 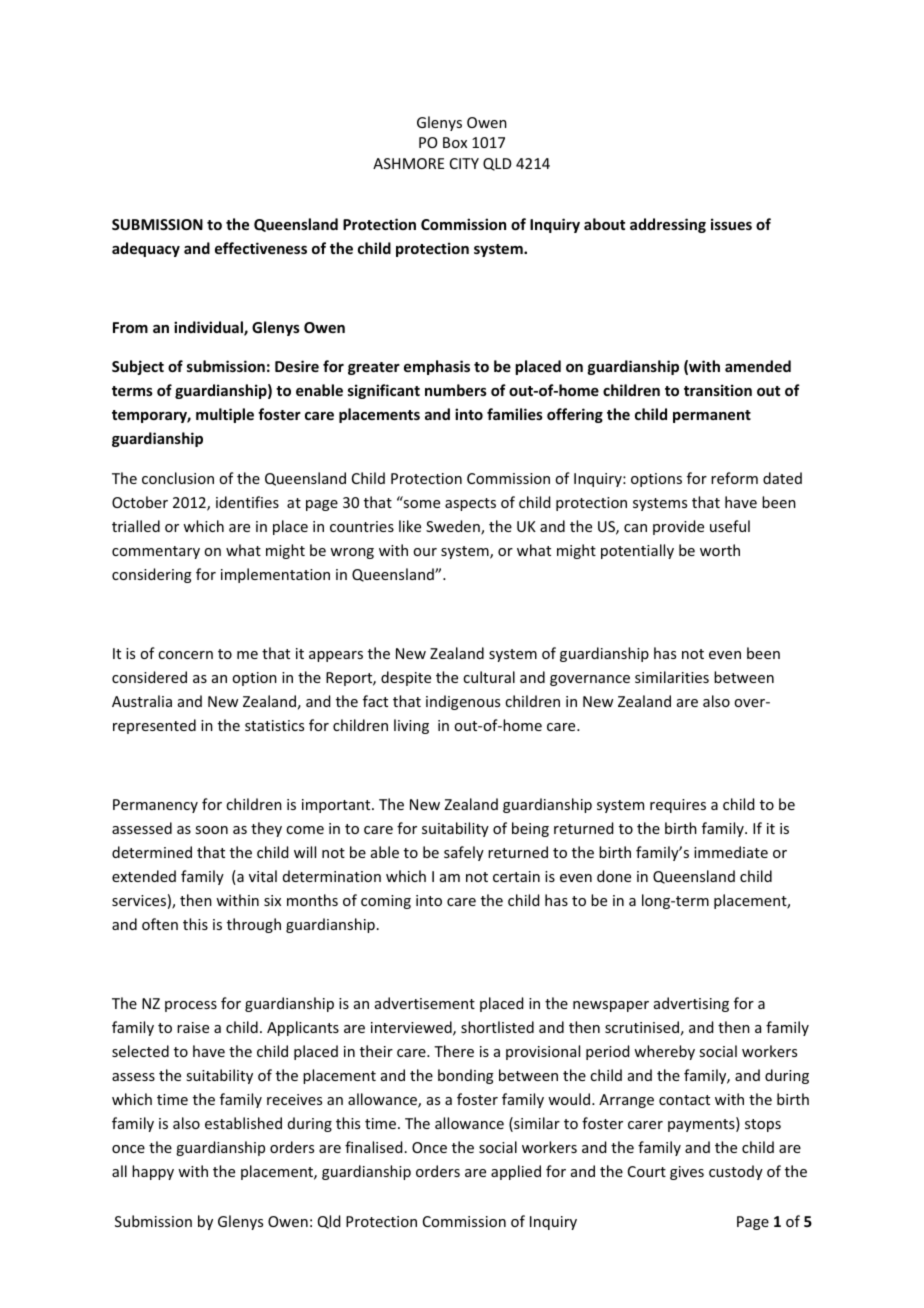 I want to click on applied, so click(x=516, y=1172).
